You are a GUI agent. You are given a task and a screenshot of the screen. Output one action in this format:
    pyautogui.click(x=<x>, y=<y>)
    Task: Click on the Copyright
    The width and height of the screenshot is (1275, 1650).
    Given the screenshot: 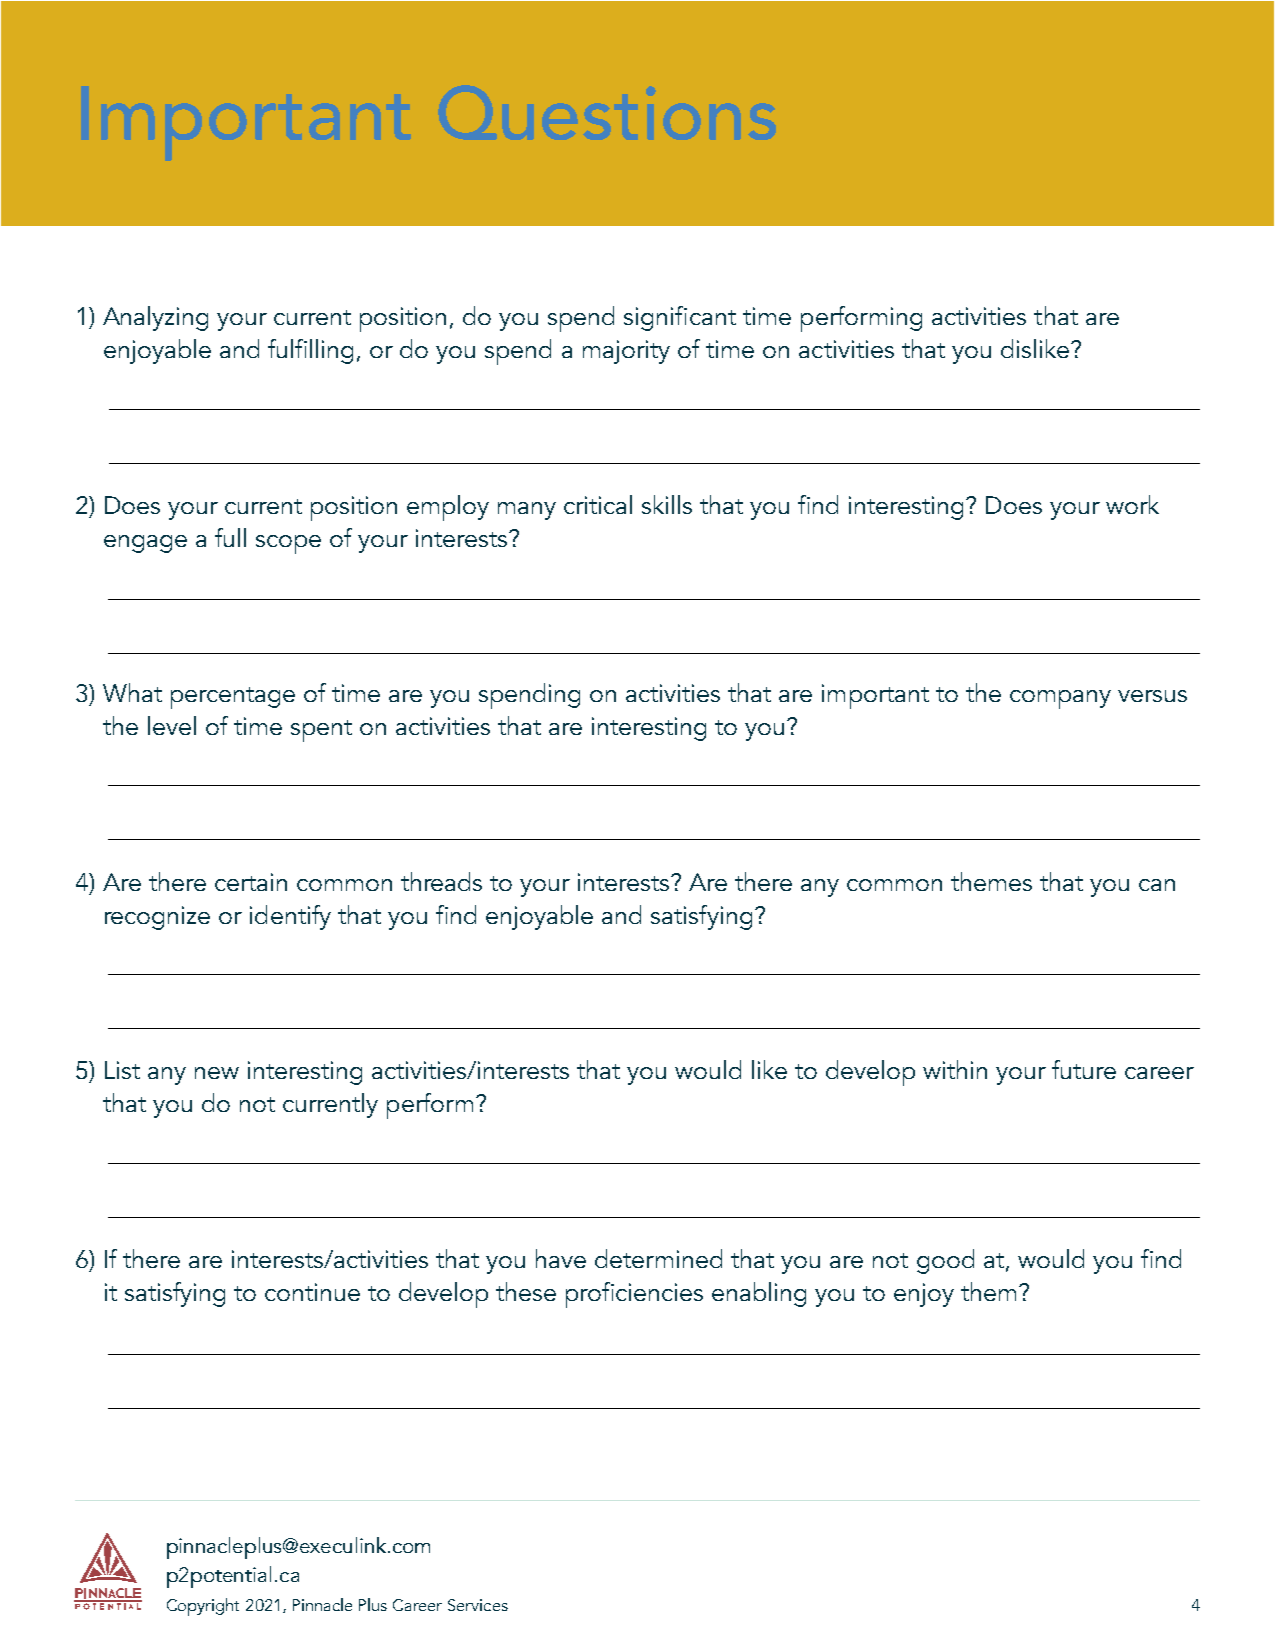 What is the action you would take?
    pyautogui.click(x=203, y=1607)
